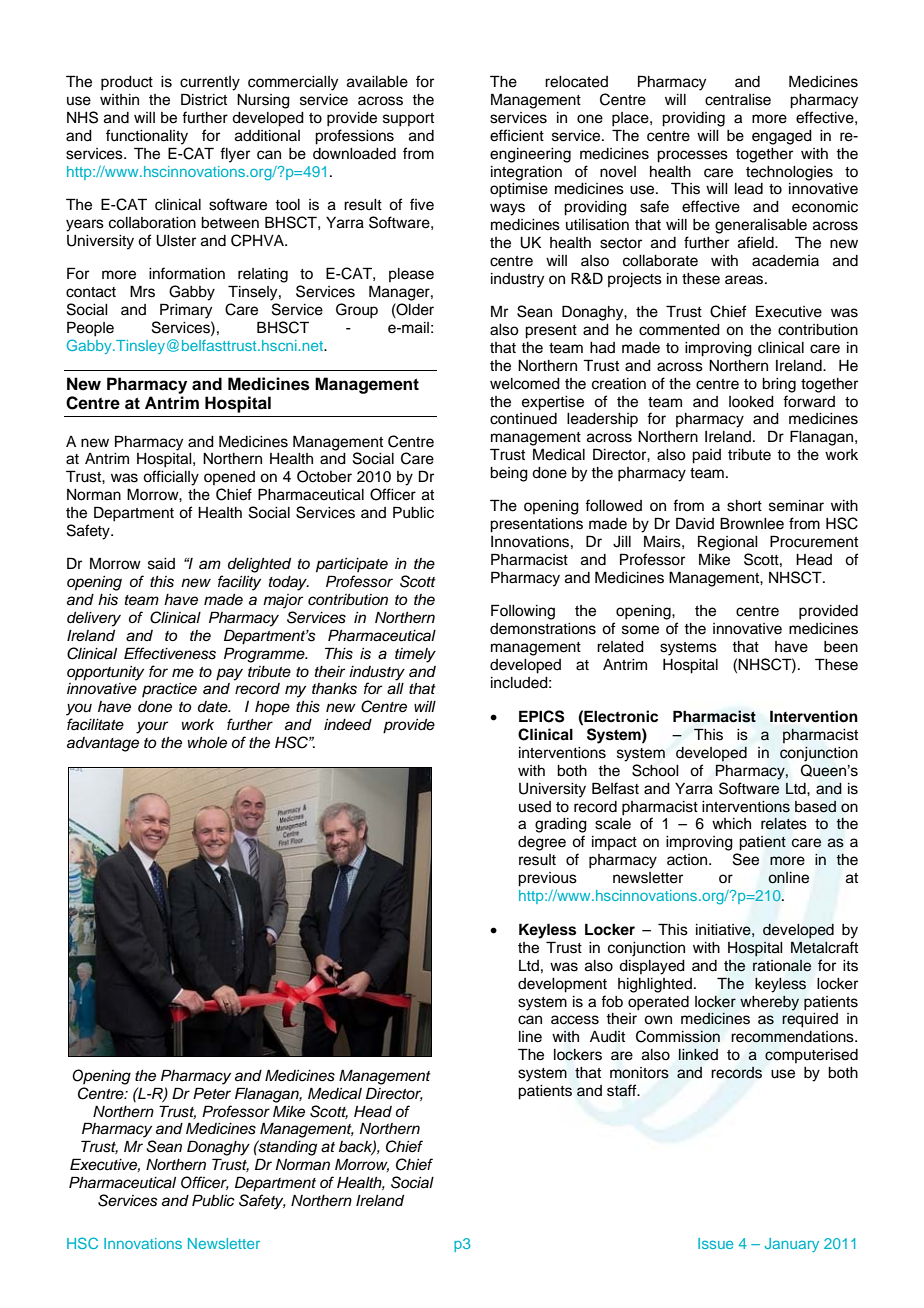 This page has height=1308, width=924. What do you see at coordinates (542, 843) in the page?
I see `degree` at bounding box center [542, 843].
